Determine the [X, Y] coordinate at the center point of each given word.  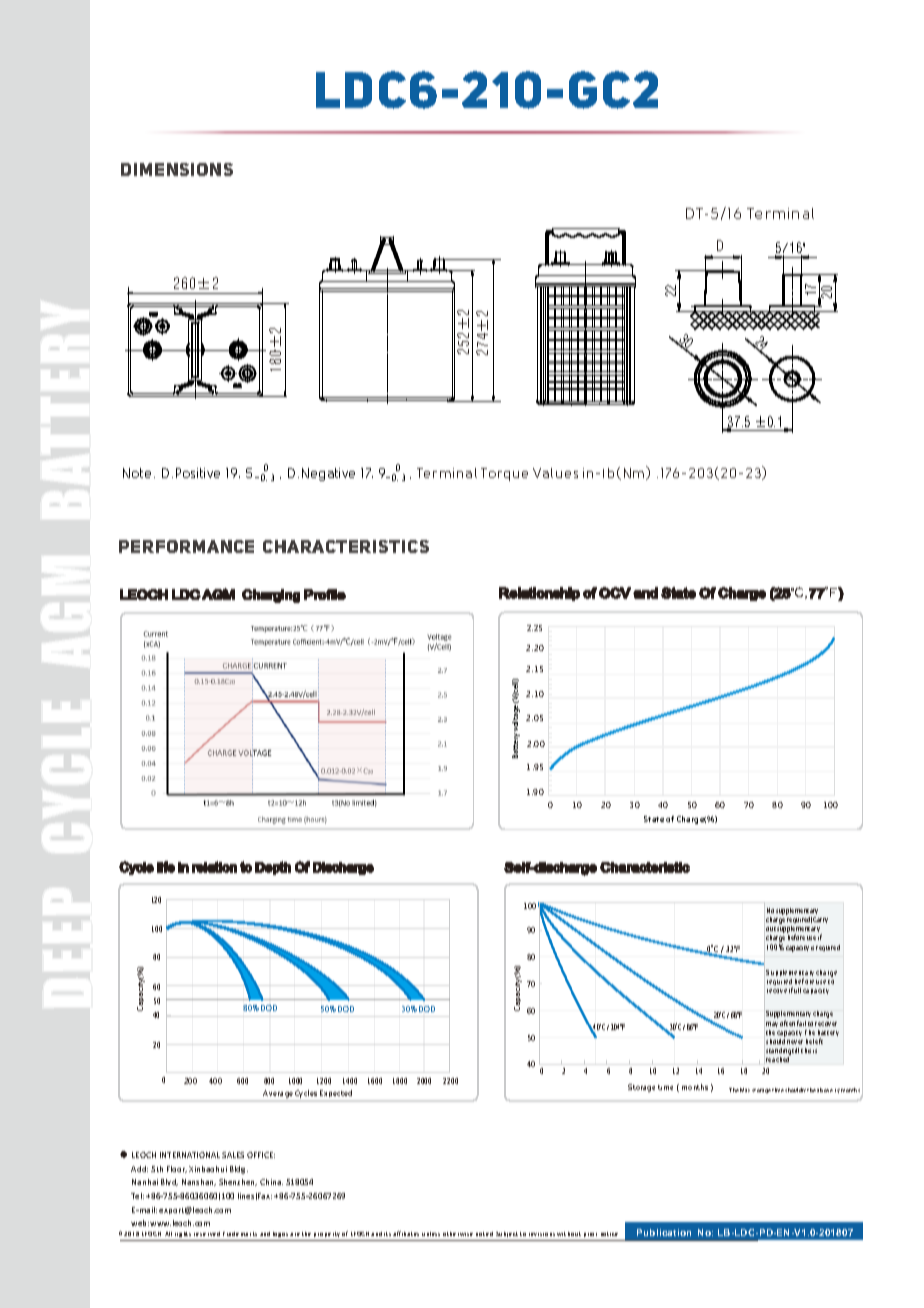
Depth [273, 868]
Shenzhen [238, 1182]
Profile [325, 594]
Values [555, 473]
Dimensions [177, 169]
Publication [664, 1232]
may [772, 1024]
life [166, 867]
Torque [504, 474]
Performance [186, 546]
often [787, 1023]
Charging [271, 596]
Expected [336, 1095]
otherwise [458, 1234]
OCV [615, 593]
